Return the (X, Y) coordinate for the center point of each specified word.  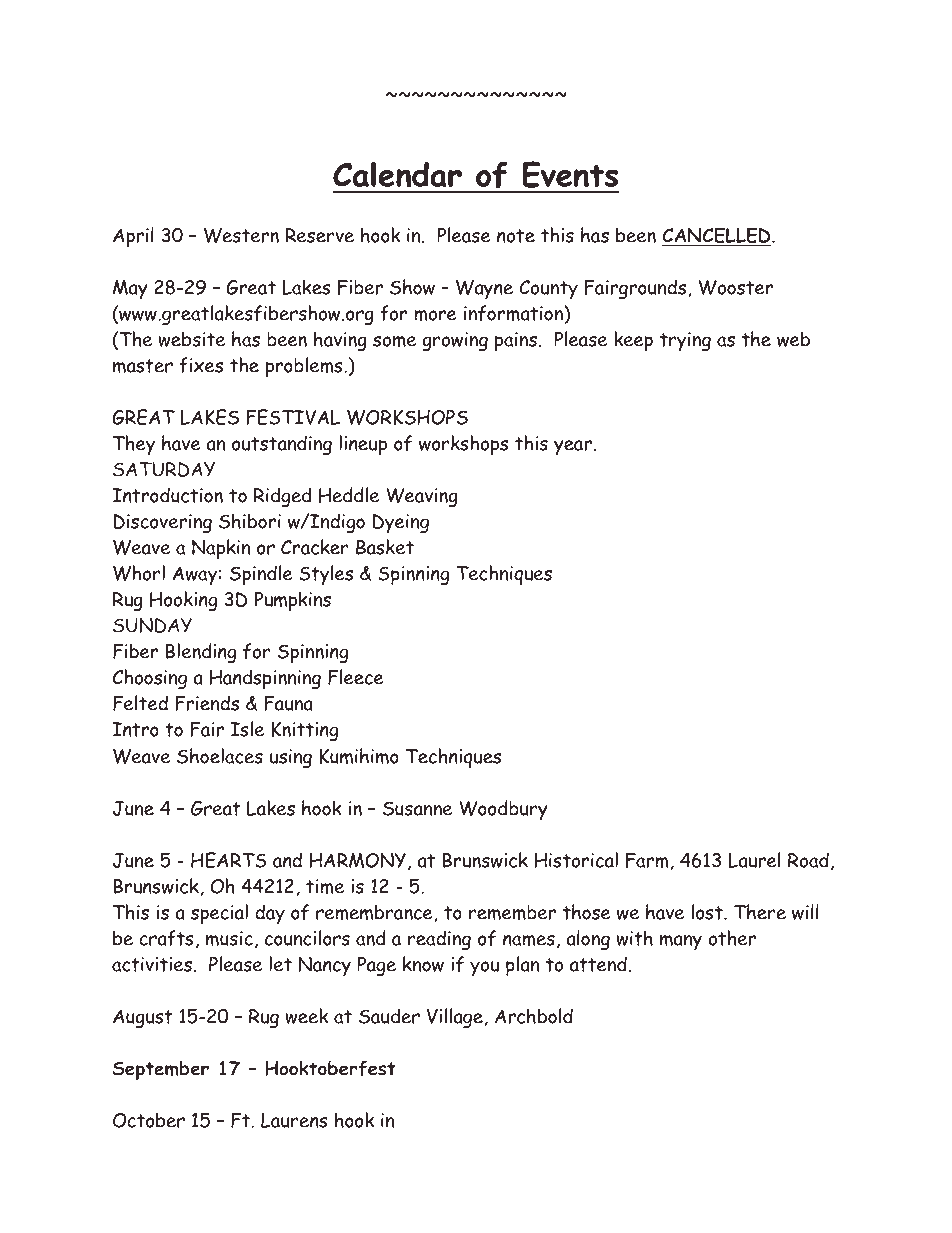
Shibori (250, 521)
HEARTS (229, 860)
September (160, 1070)
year (573, 447)
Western (241, 235)
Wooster (736, 287)
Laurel (754, 860)
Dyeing (401, 523)
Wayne (484, 289)
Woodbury (503, 810)
